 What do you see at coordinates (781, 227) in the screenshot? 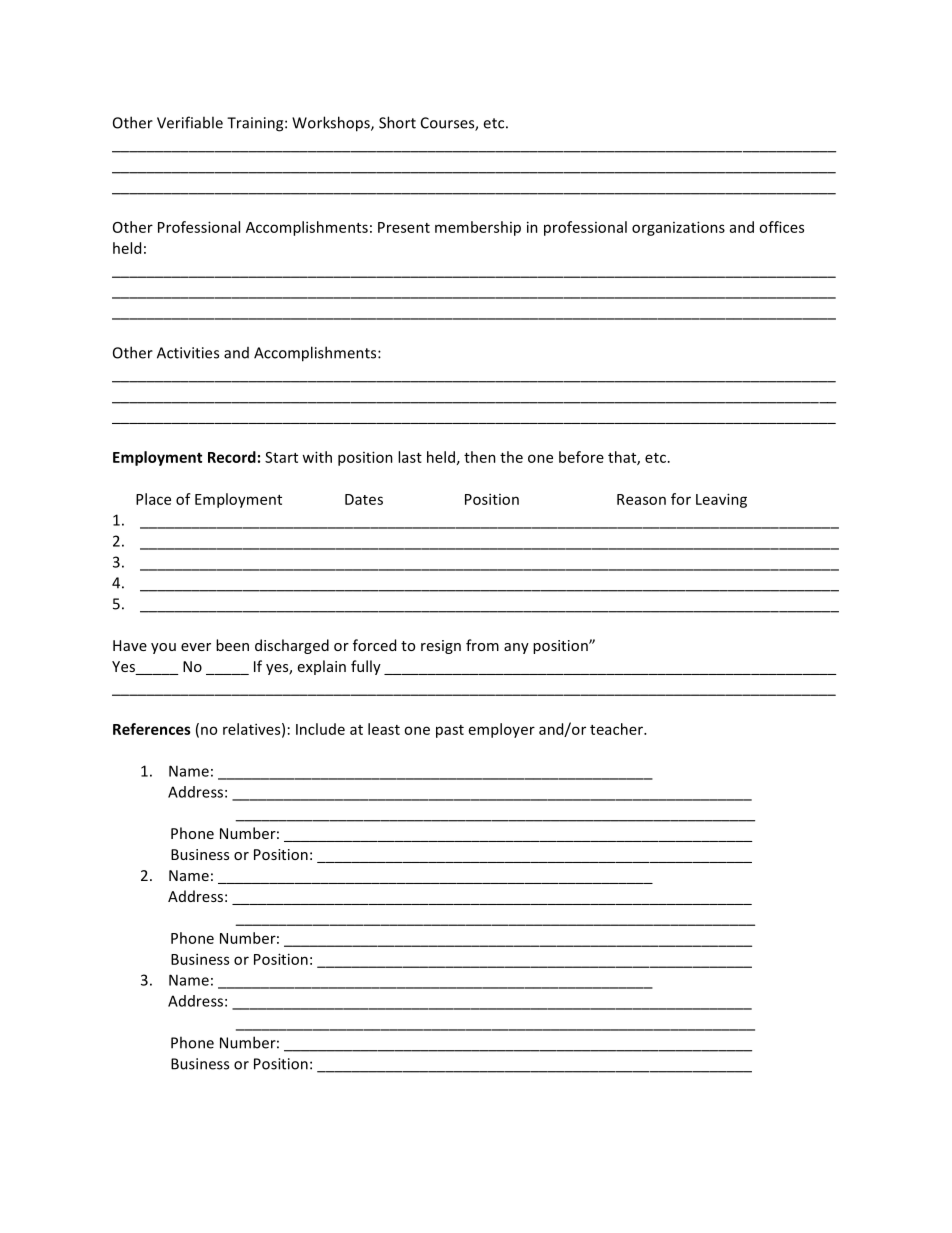
I see `offices` at bounding box center [781, 227].
